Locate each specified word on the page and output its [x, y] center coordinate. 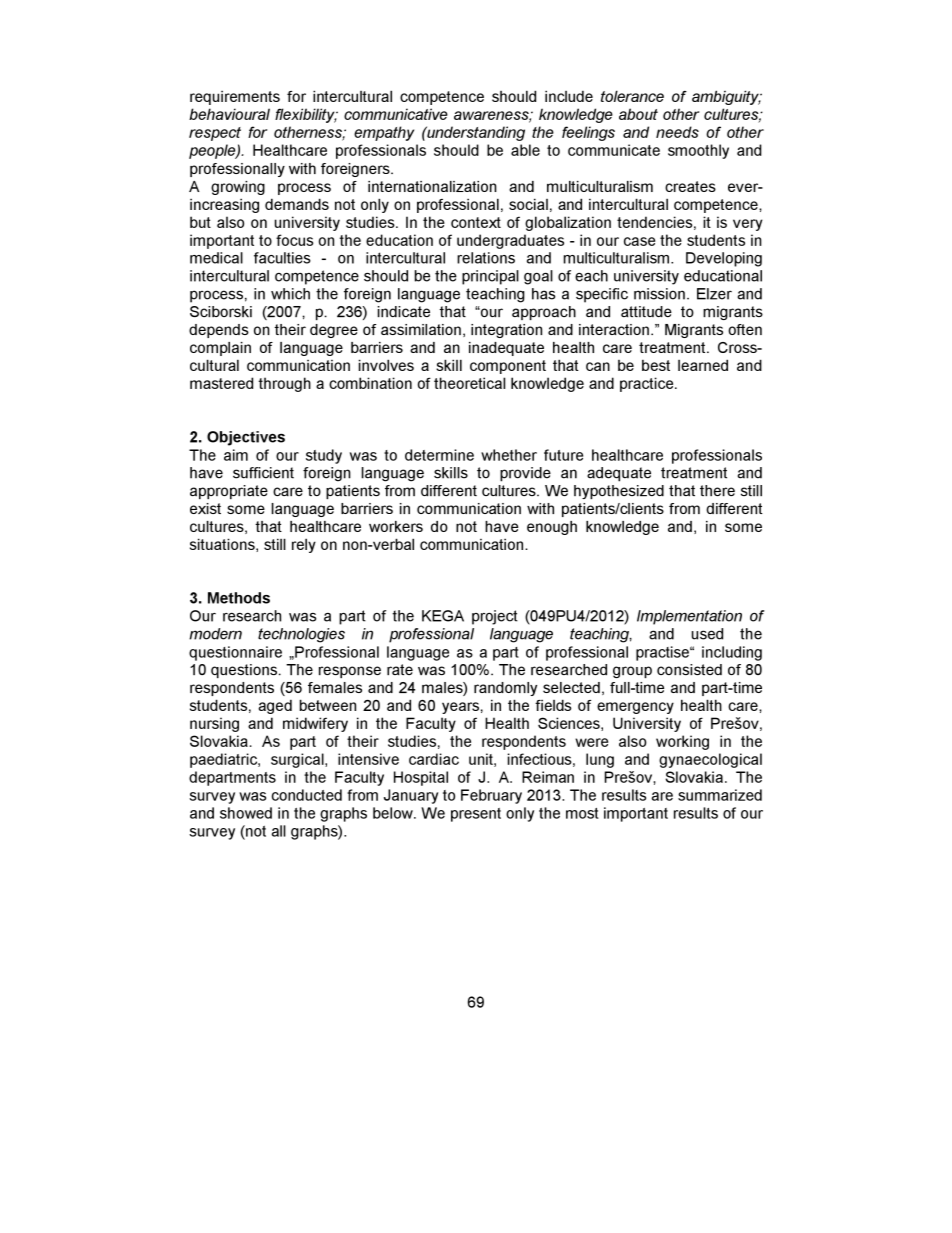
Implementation [689, 617]
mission [659, 294]
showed [246, 813]
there [717, 490]
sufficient [263, 473]
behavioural [229, 114]
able [525, 150]
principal [490, 277]
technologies [301, 635]
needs [677, 132]
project [495, 617]
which [290, 294]
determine [439, 455]
